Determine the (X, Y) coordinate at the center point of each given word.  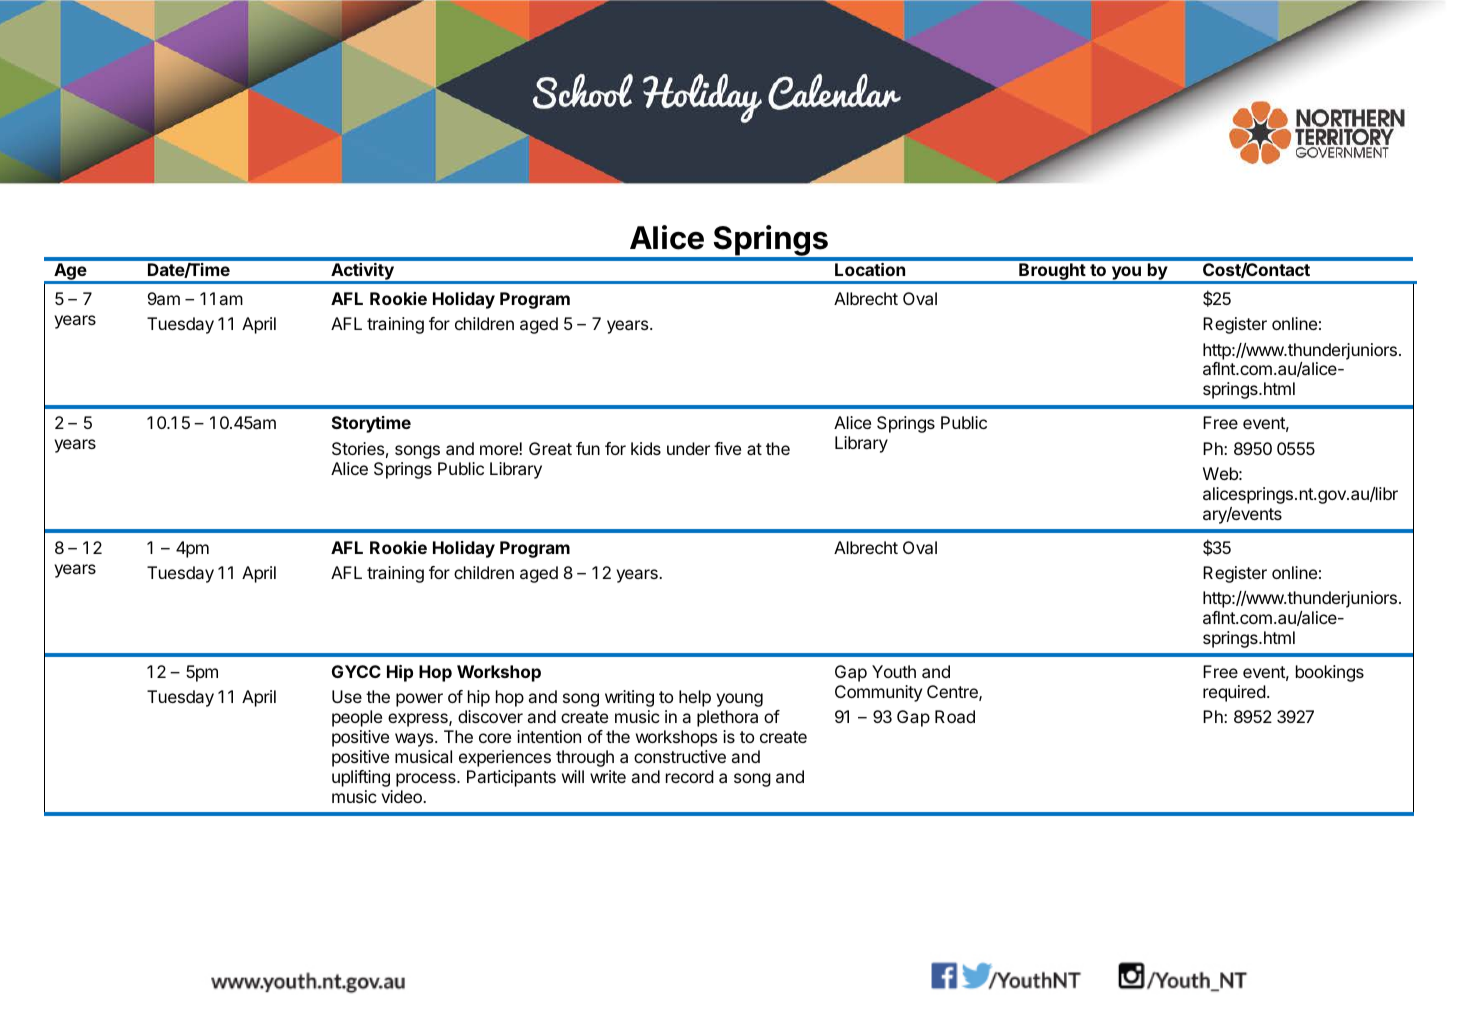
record (690, 776)
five (727, 448)
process (427, 780)
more (500, 450)
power (419, 700)
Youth (894, 671)
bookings (1330, 673)
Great (550, 448)
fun (588, 448)
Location (870, 269)
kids (646, 448)
